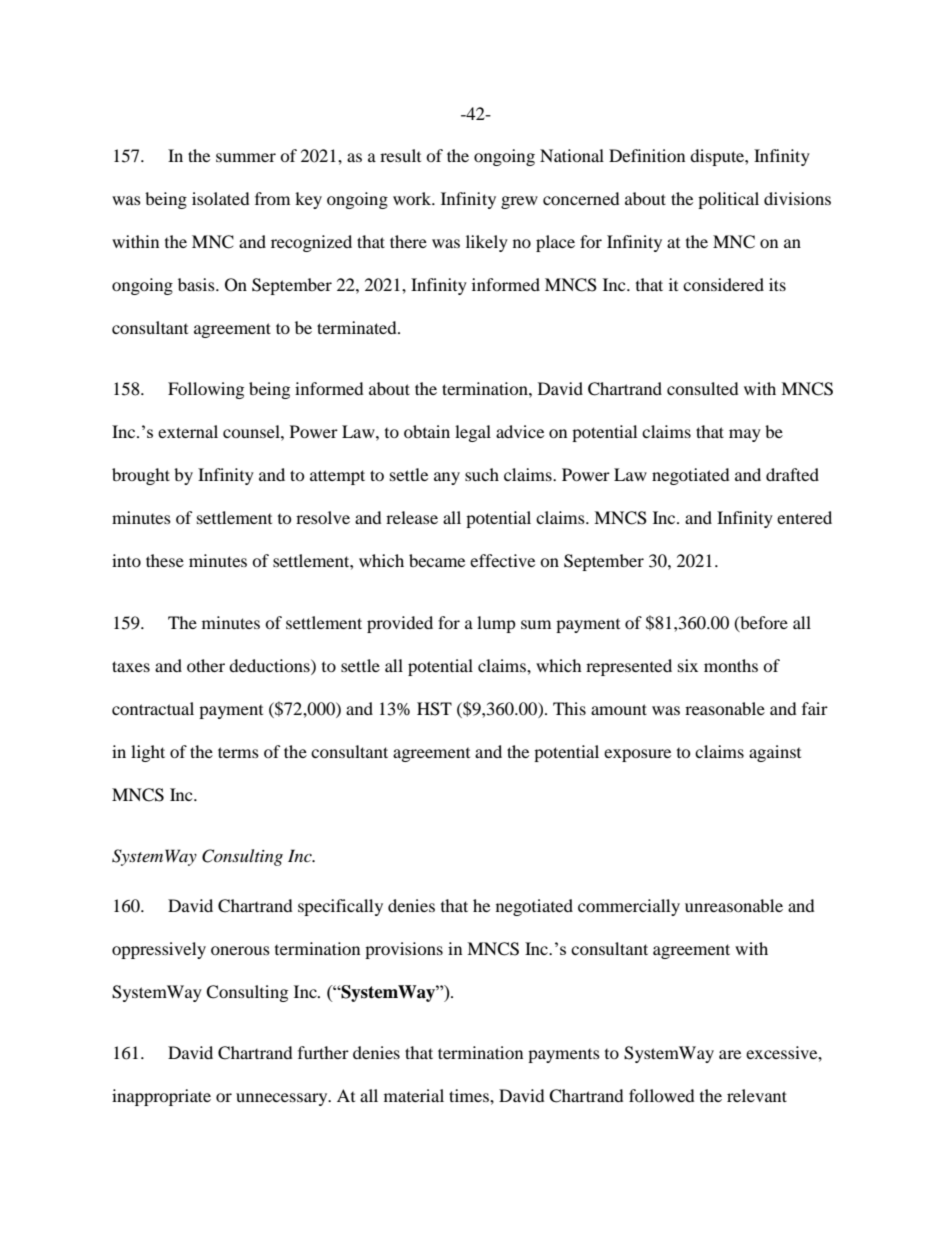 The width and height of the screenshot is (952, 1233). What do you see at coordinates (496, 624) in the screenshot?
I see `lump` at bounding box center [496, 624].
